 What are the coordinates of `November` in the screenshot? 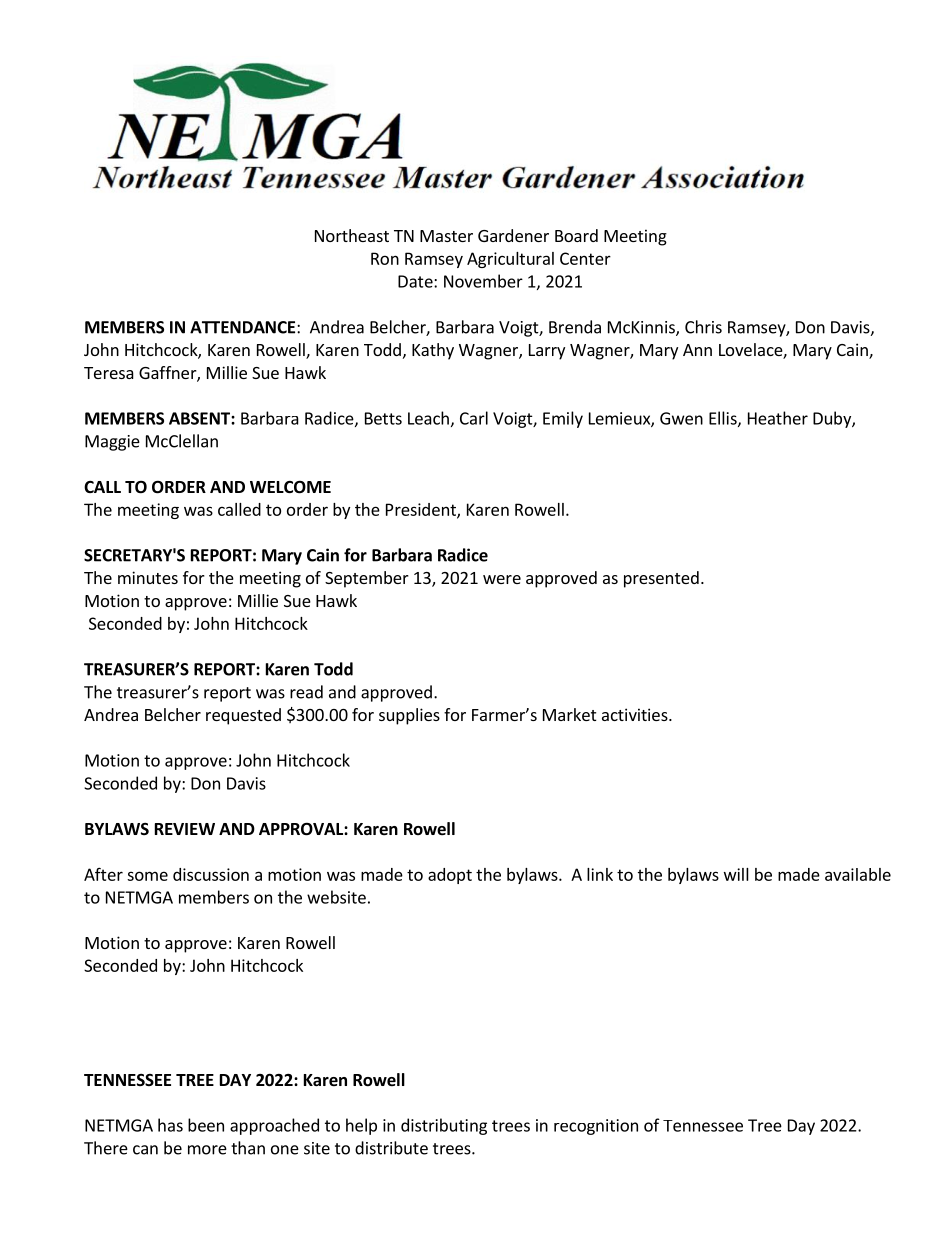 It's located at (483, 281).
